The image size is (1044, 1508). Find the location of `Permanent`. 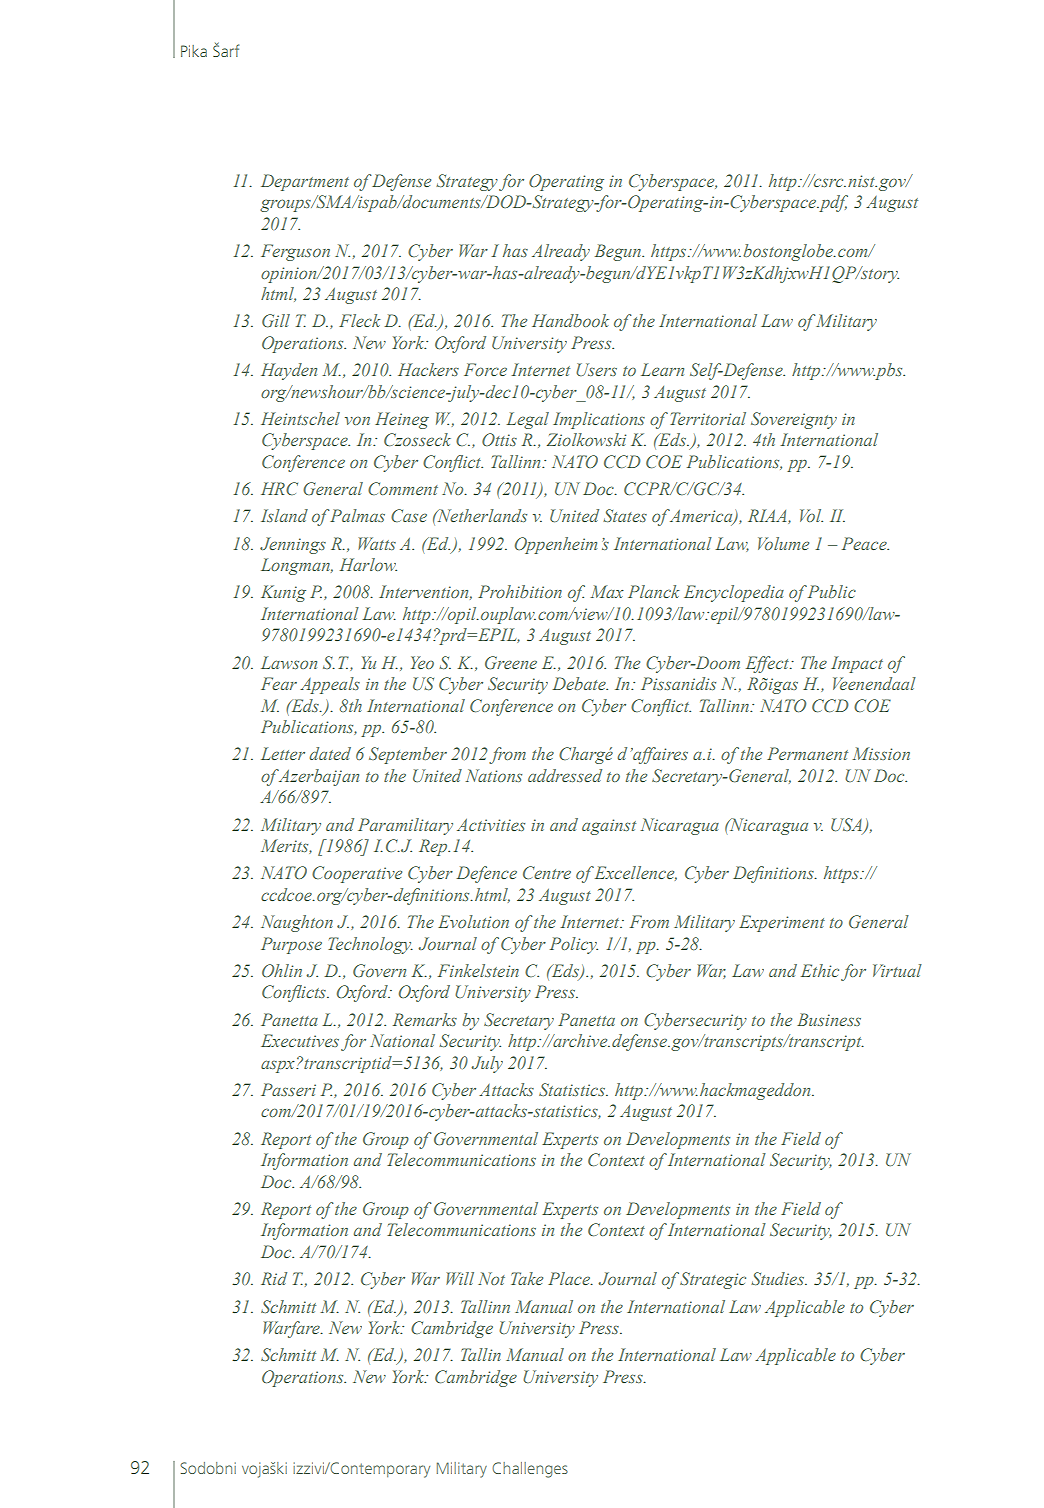

Permanent is located at coordinates (807, 753).
